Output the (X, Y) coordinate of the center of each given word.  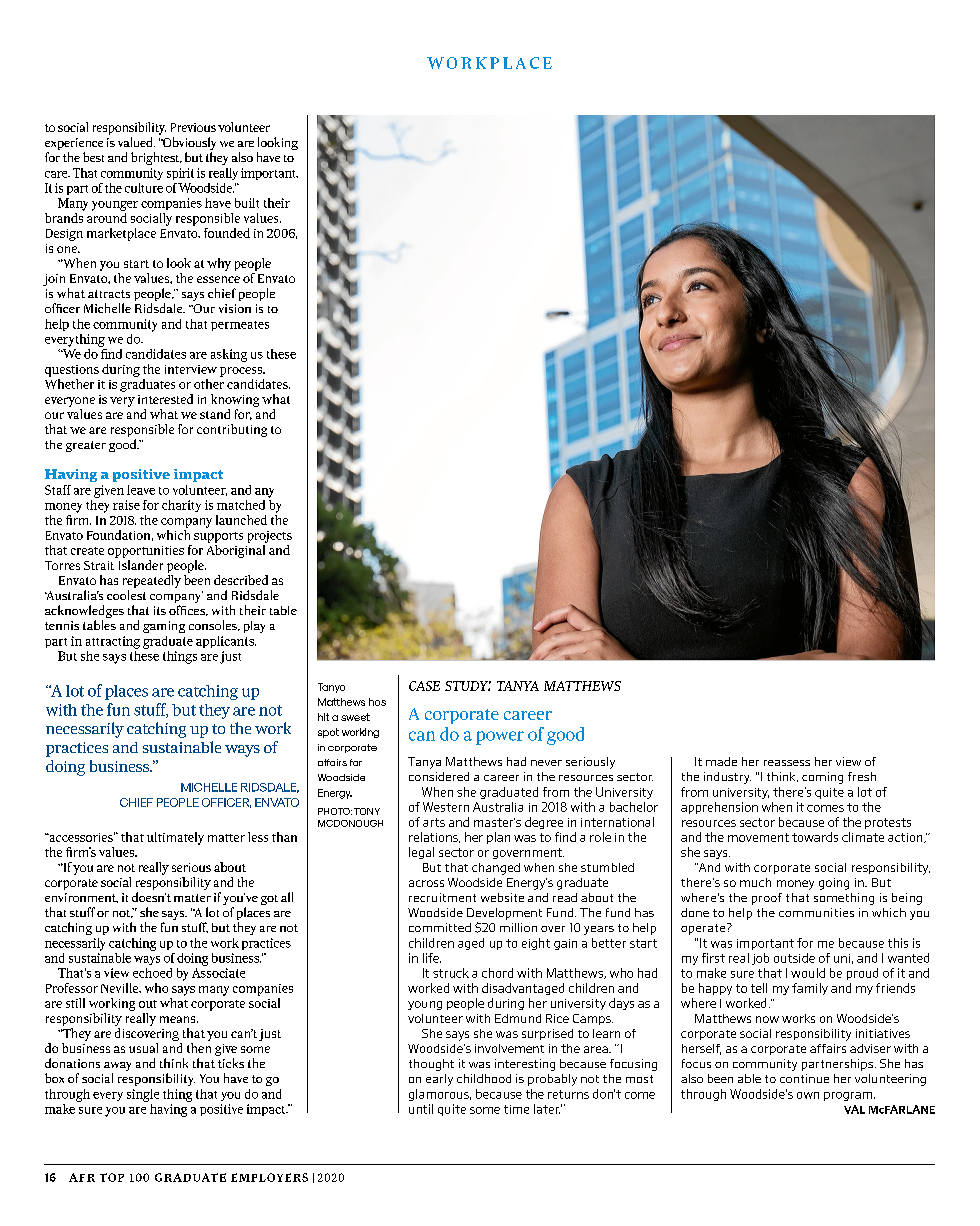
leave (141, 490)
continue (804, 1078)
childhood (484, 1078)
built (247, 203)
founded (227, 233)
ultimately (175, 838)
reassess (787, 763)
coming (822, 778)
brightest (156, 158)
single (143, 1095)
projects (270, 537)
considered (439, 776)
